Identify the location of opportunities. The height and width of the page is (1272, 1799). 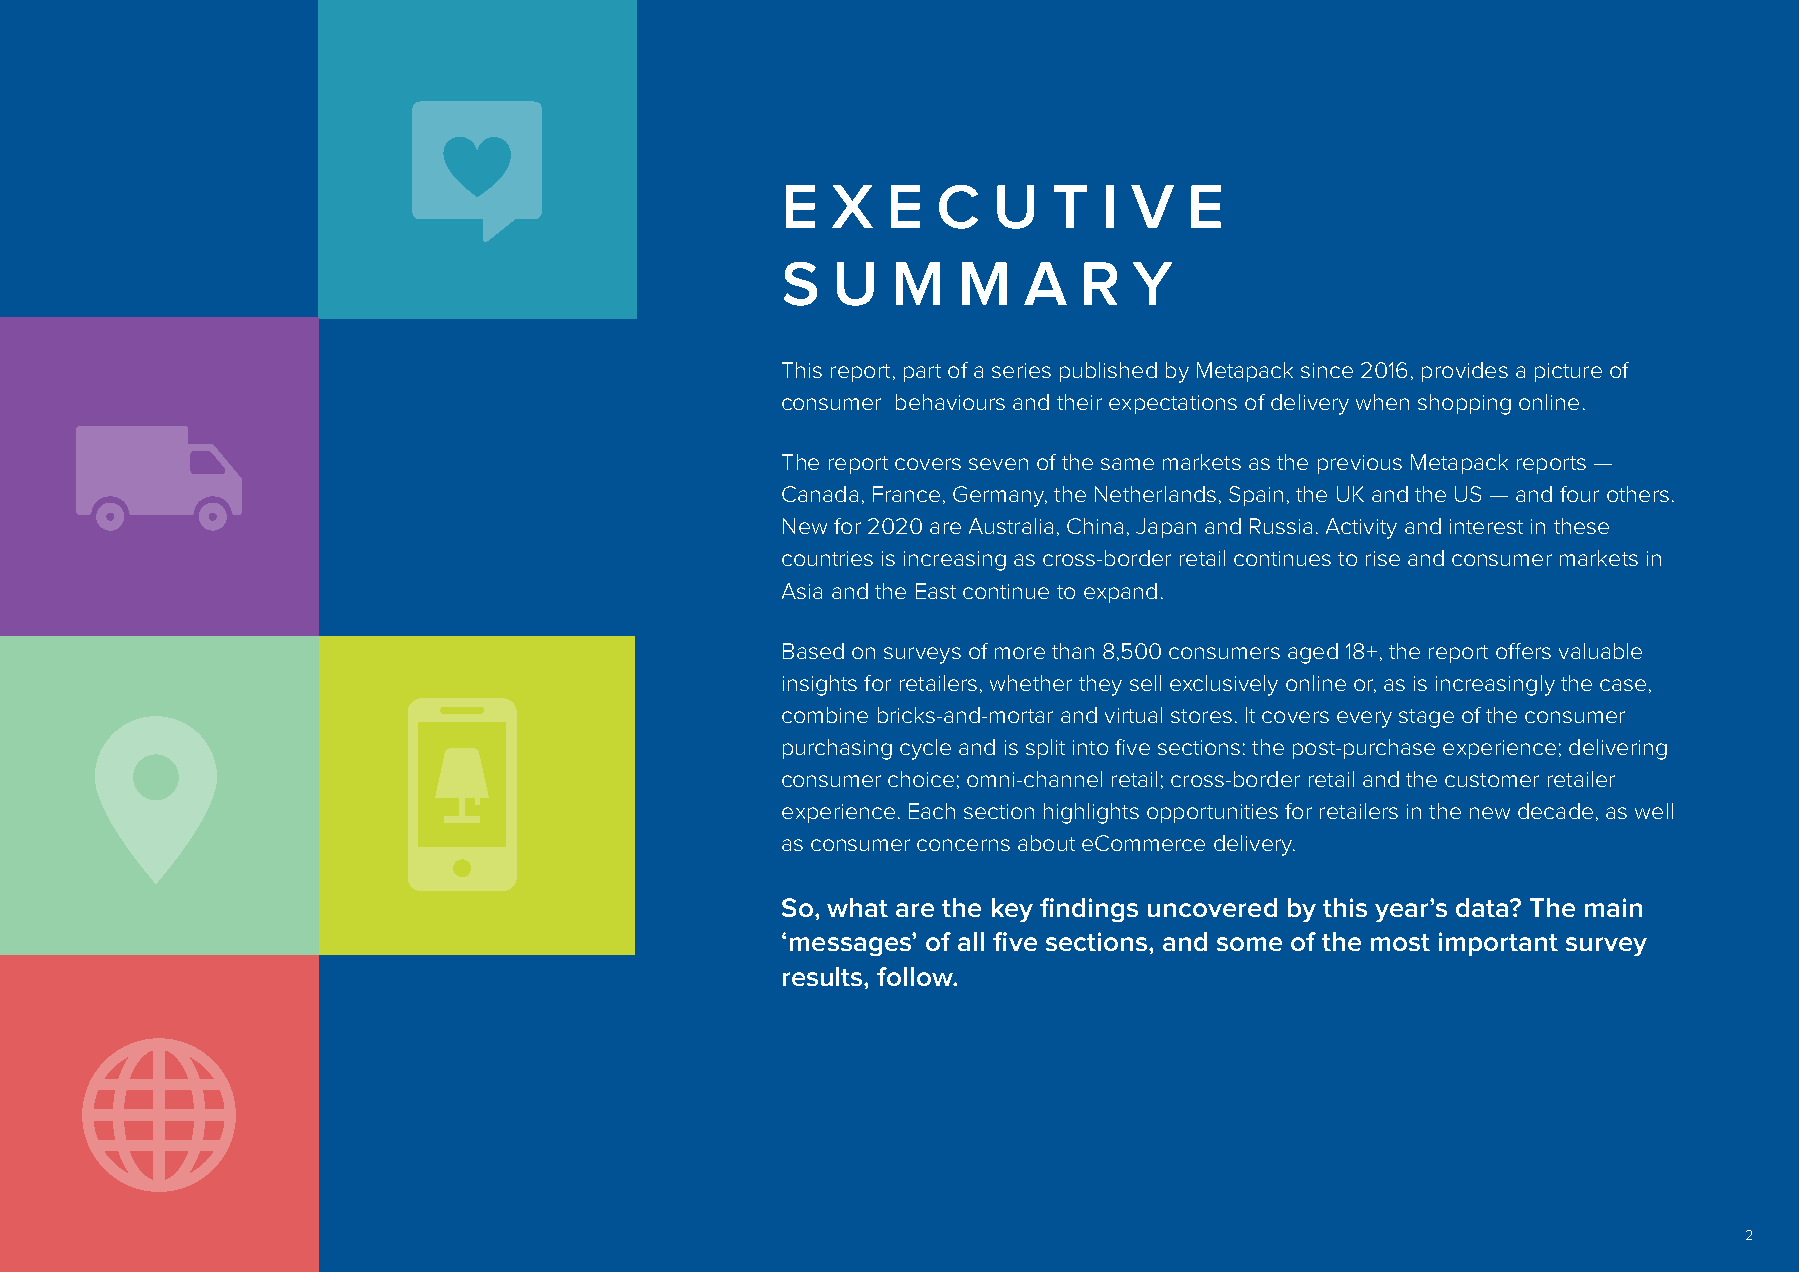
(1212, 813).
